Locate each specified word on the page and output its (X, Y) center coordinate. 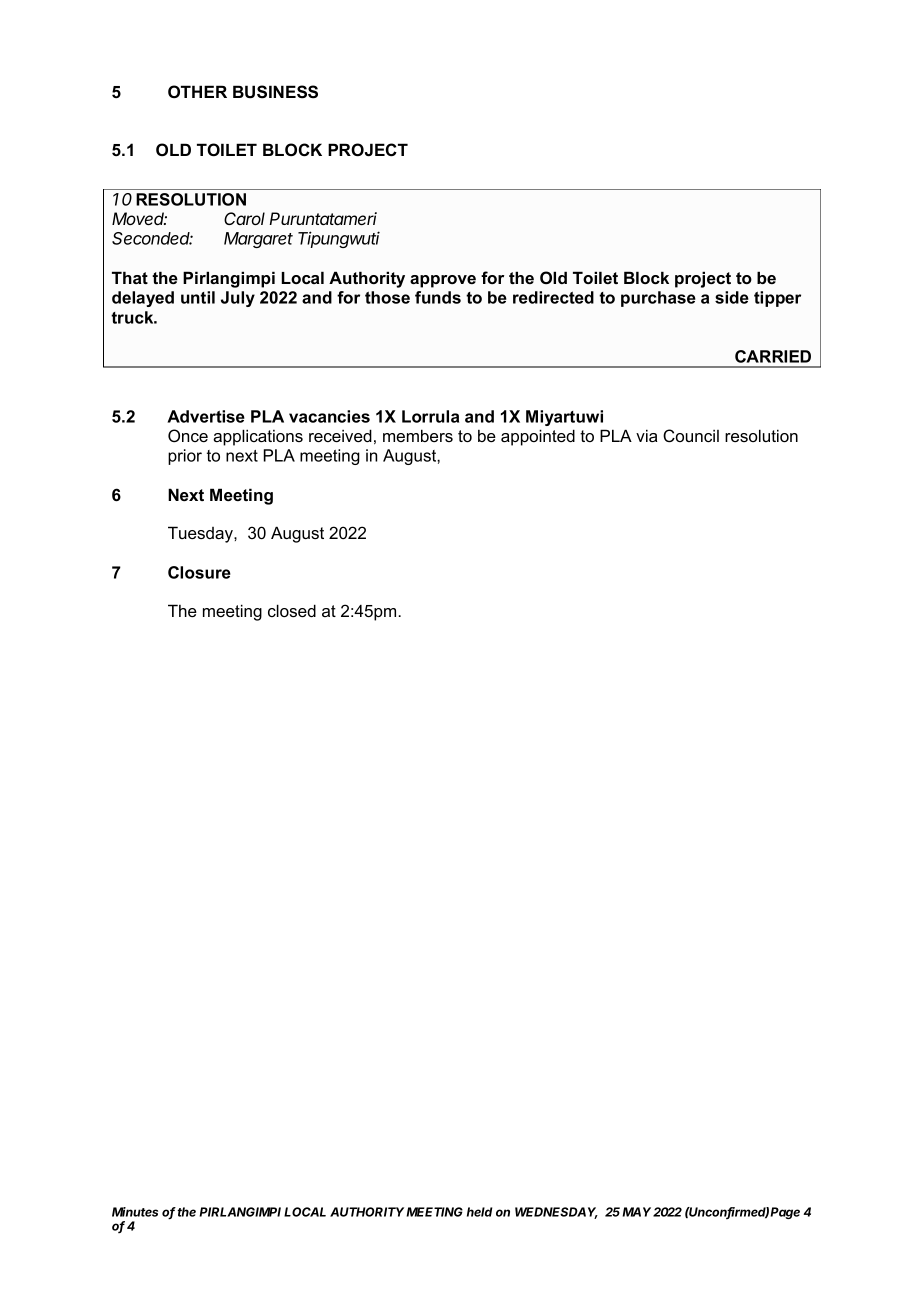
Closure (199, 572)
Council (691, 436)
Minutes (135, 1212)
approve (443, 281)
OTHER (197, 91)
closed (292, 610)
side (732, 297)
